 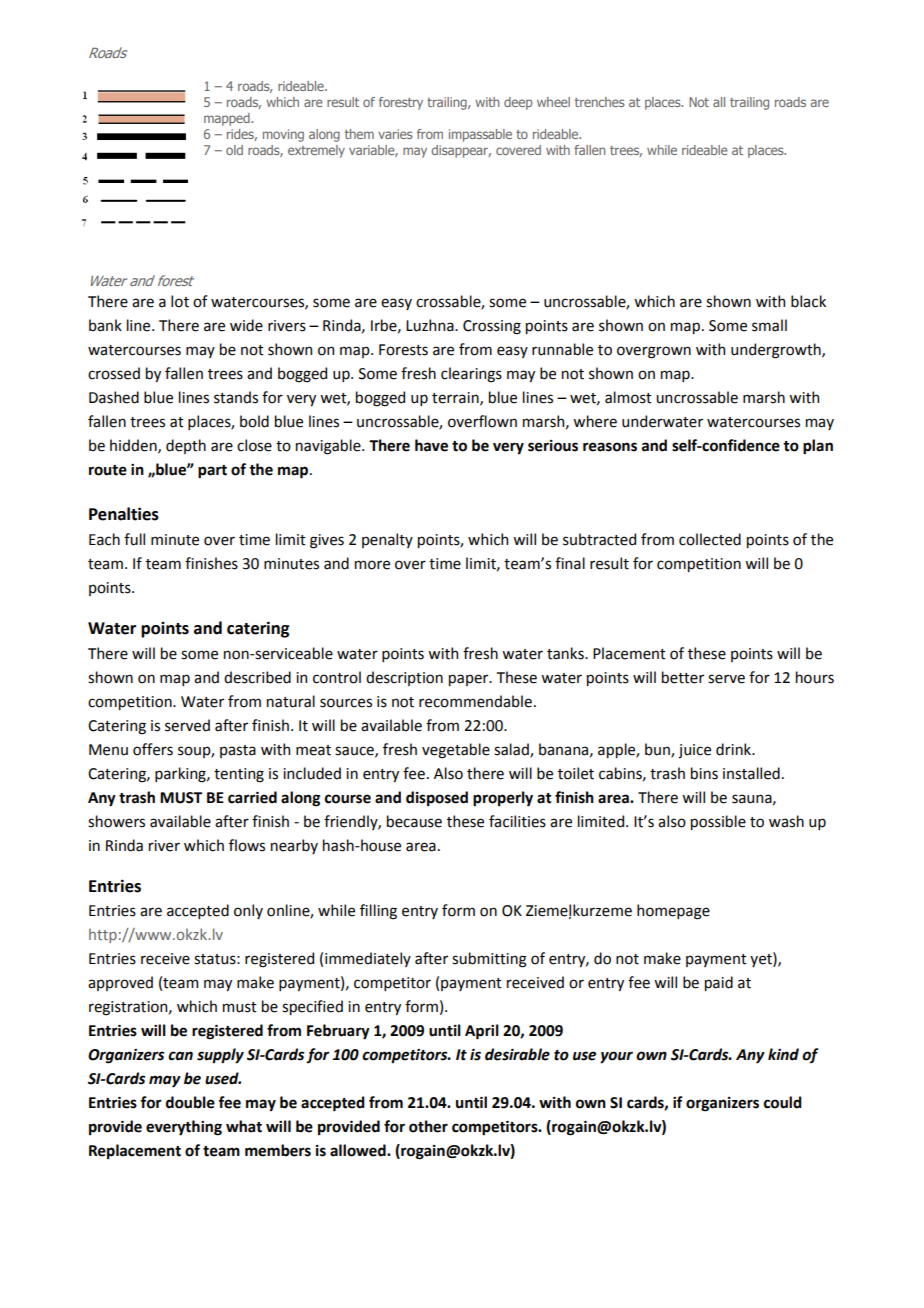 I want to click on plan, so click(x=818, y=447).
